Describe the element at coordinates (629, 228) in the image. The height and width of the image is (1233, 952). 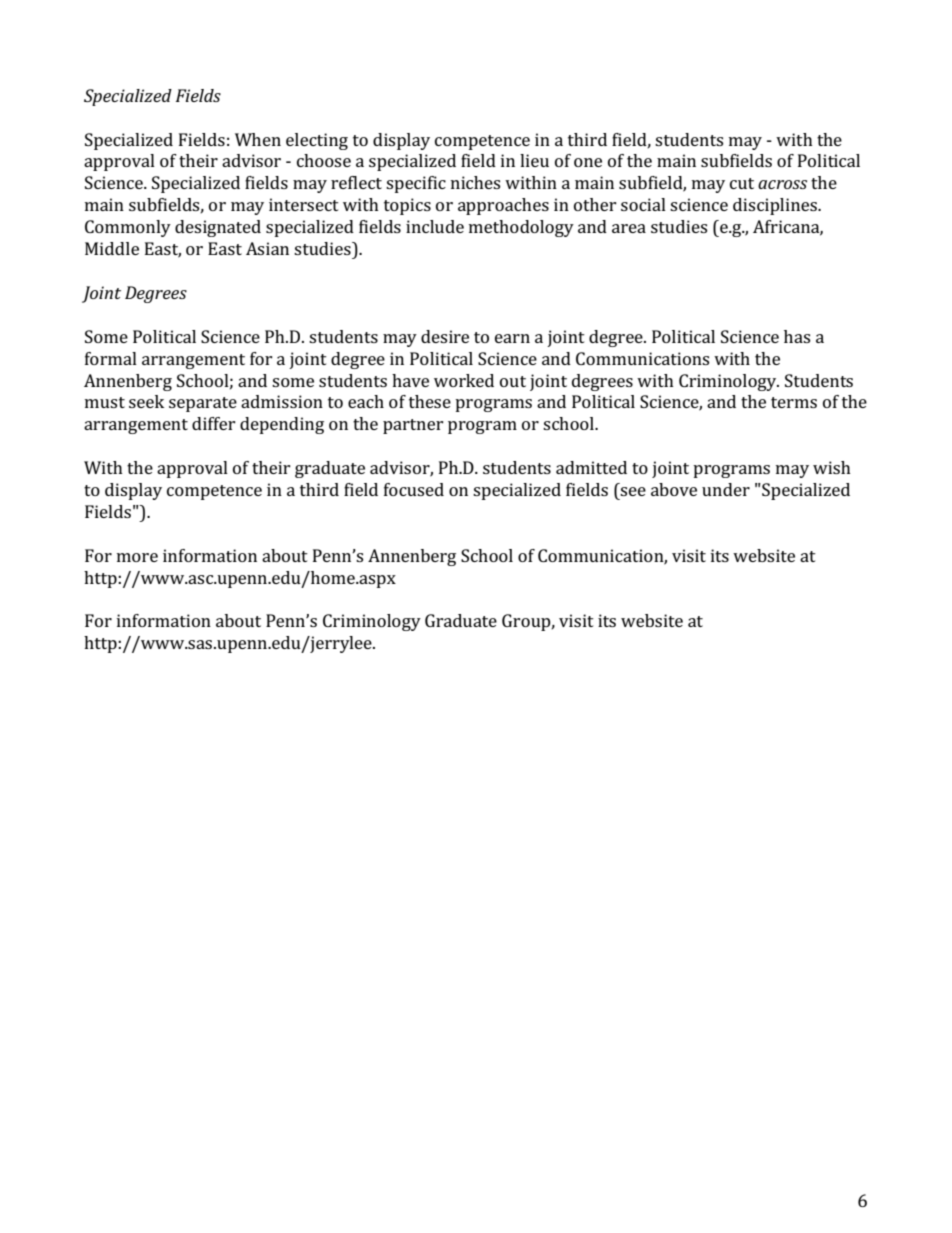
I see `area` at that location.
